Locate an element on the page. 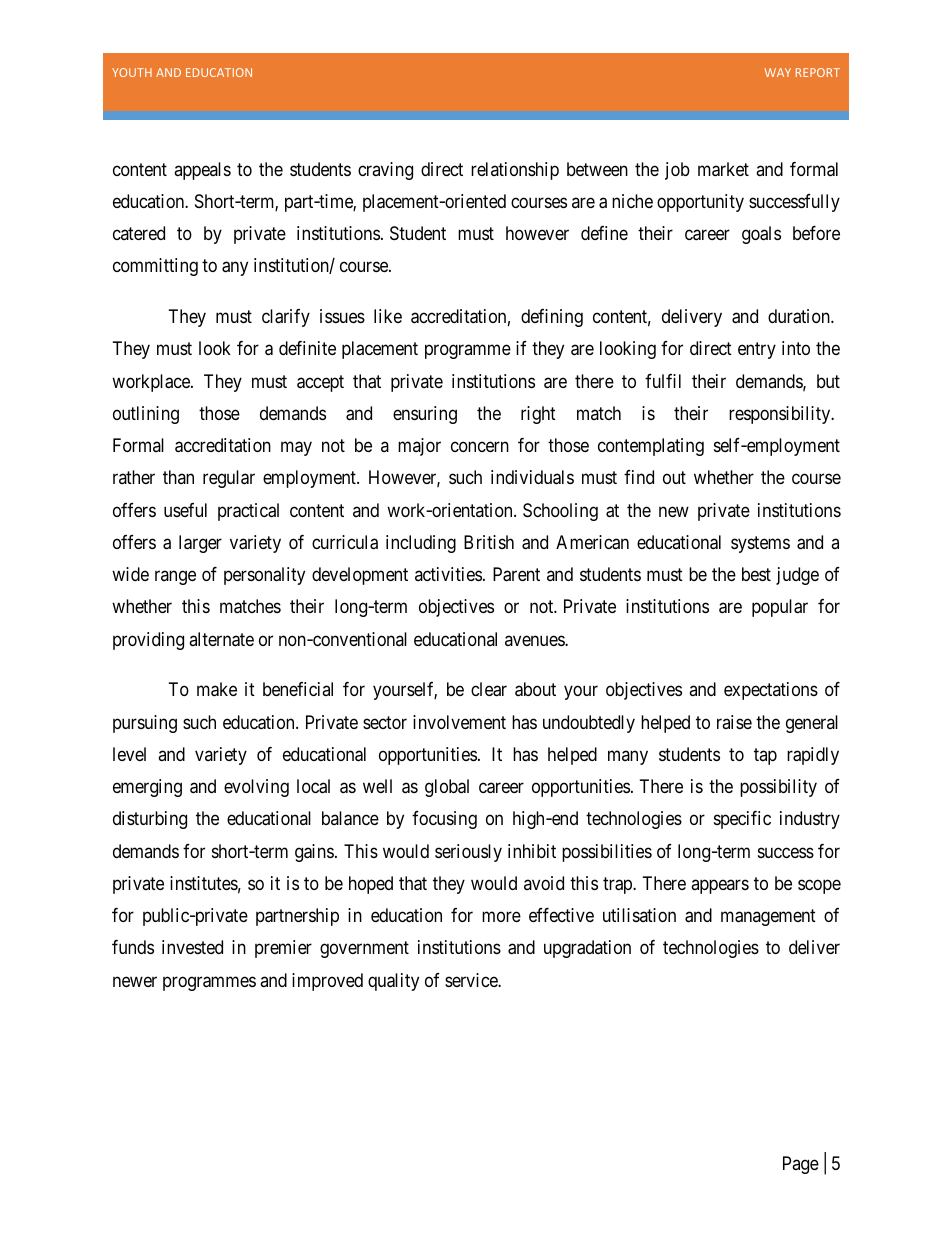 This document has width=952, height=1233. British is located at coordinates (489, 542).
